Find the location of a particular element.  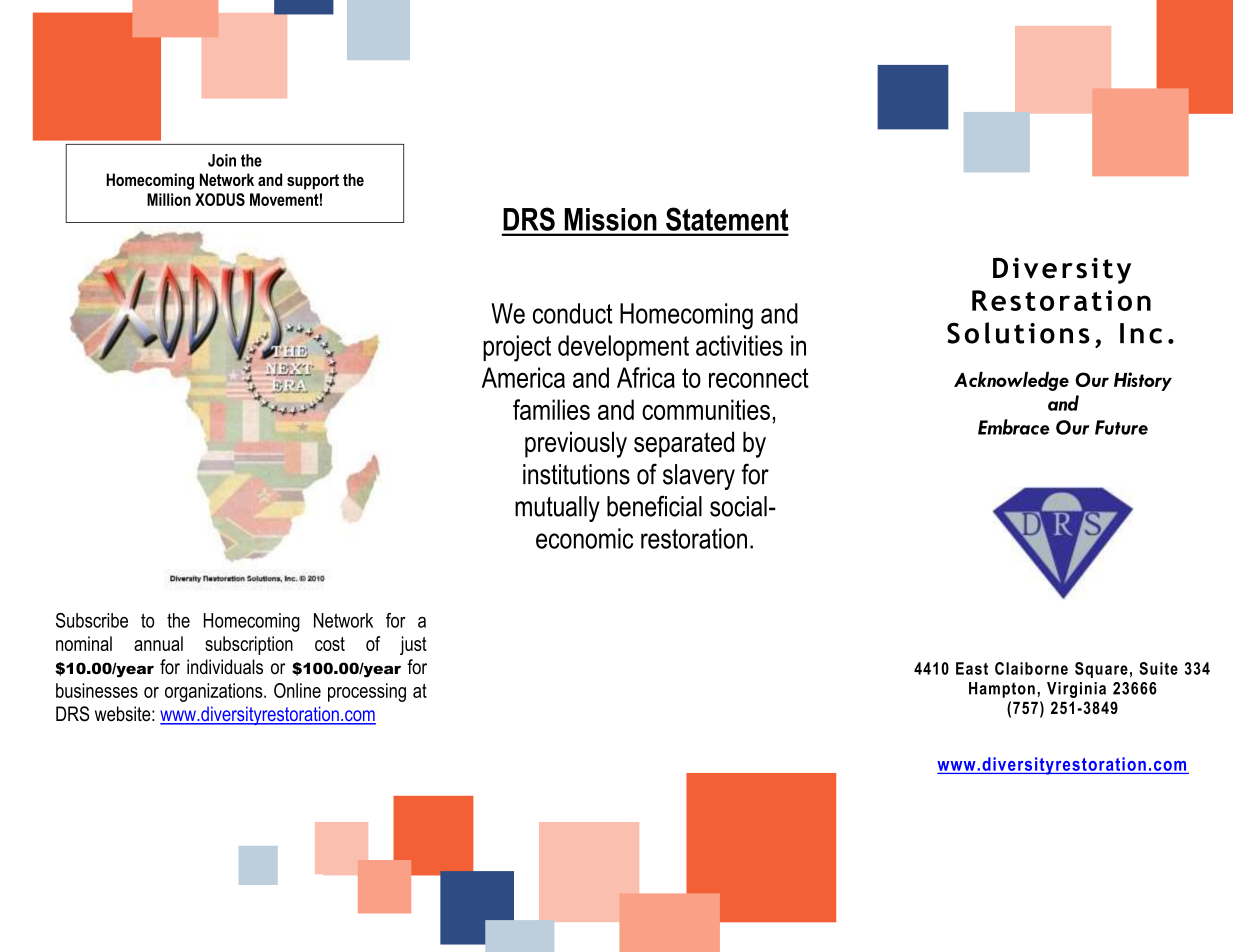

Solutions is located at coordinates (1018, 333).
